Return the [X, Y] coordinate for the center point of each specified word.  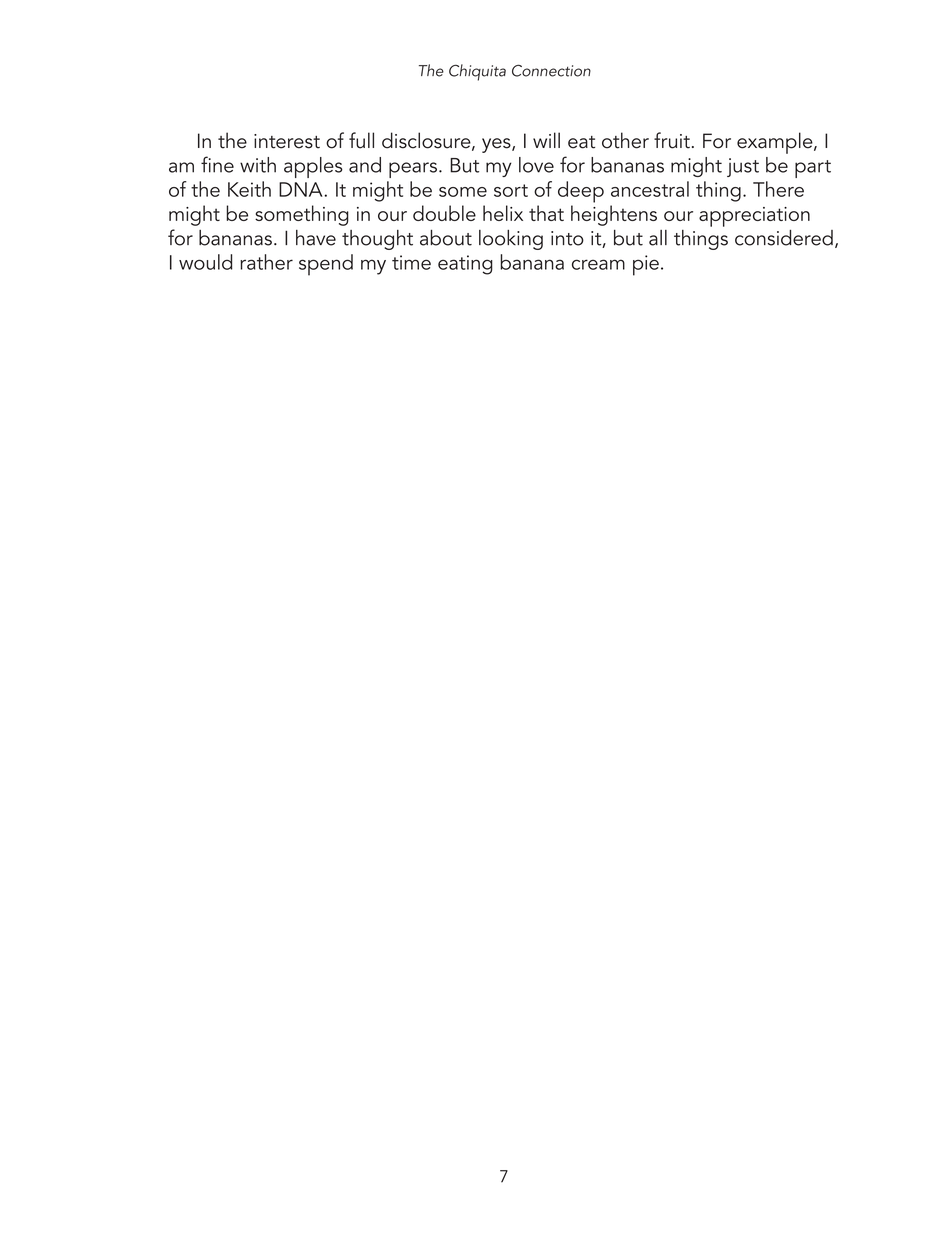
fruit [672, 140]
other [625, 140]
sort [511, 190]
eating [465, 265]
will [546, 140]
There [778, 189]
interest [287, 141]
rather [266, 262]
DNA [302, 189]
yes [497, 145]
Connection [551, 70]
